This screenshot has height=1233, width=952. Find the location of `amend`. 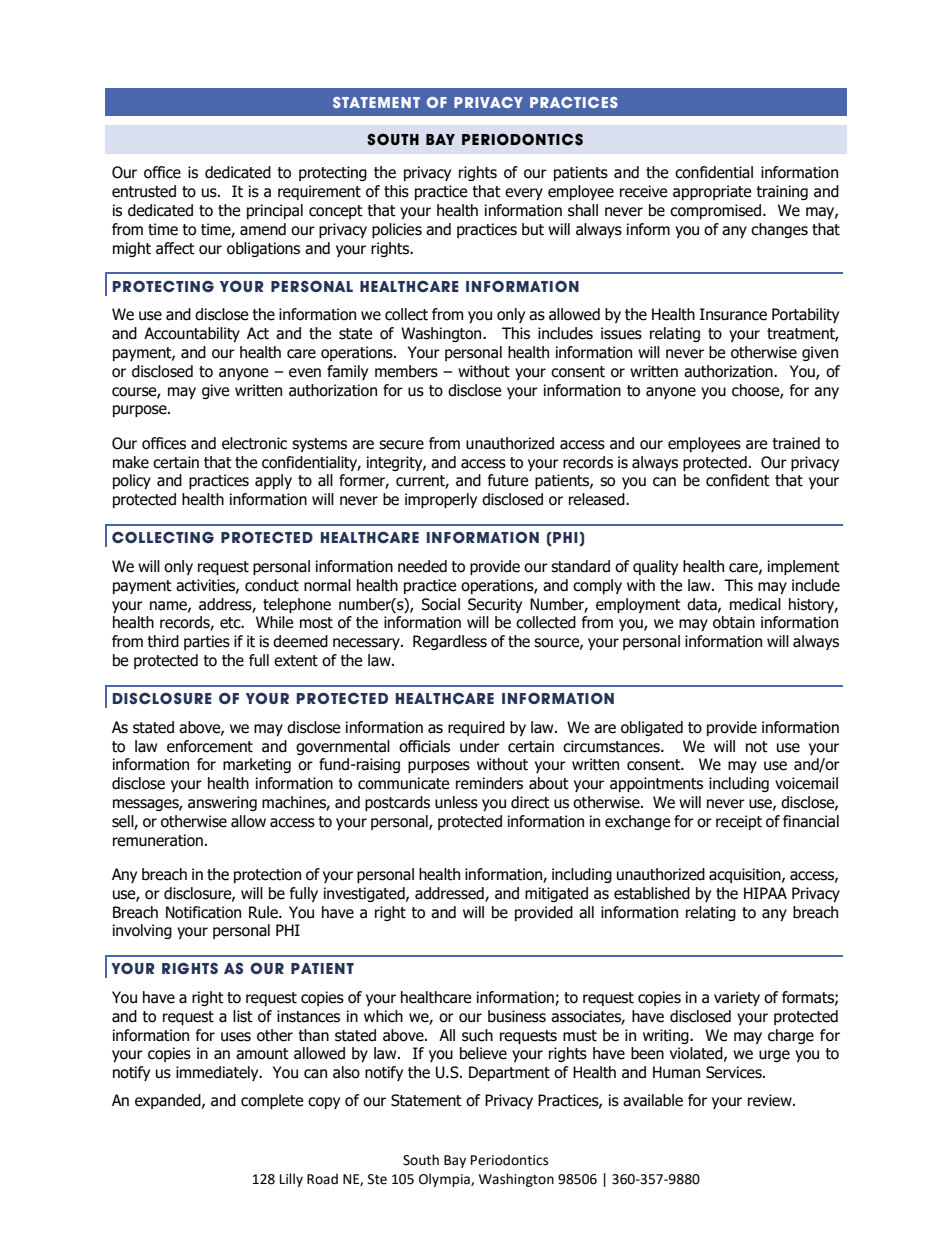

amend is located at coordinates (263, 229).
